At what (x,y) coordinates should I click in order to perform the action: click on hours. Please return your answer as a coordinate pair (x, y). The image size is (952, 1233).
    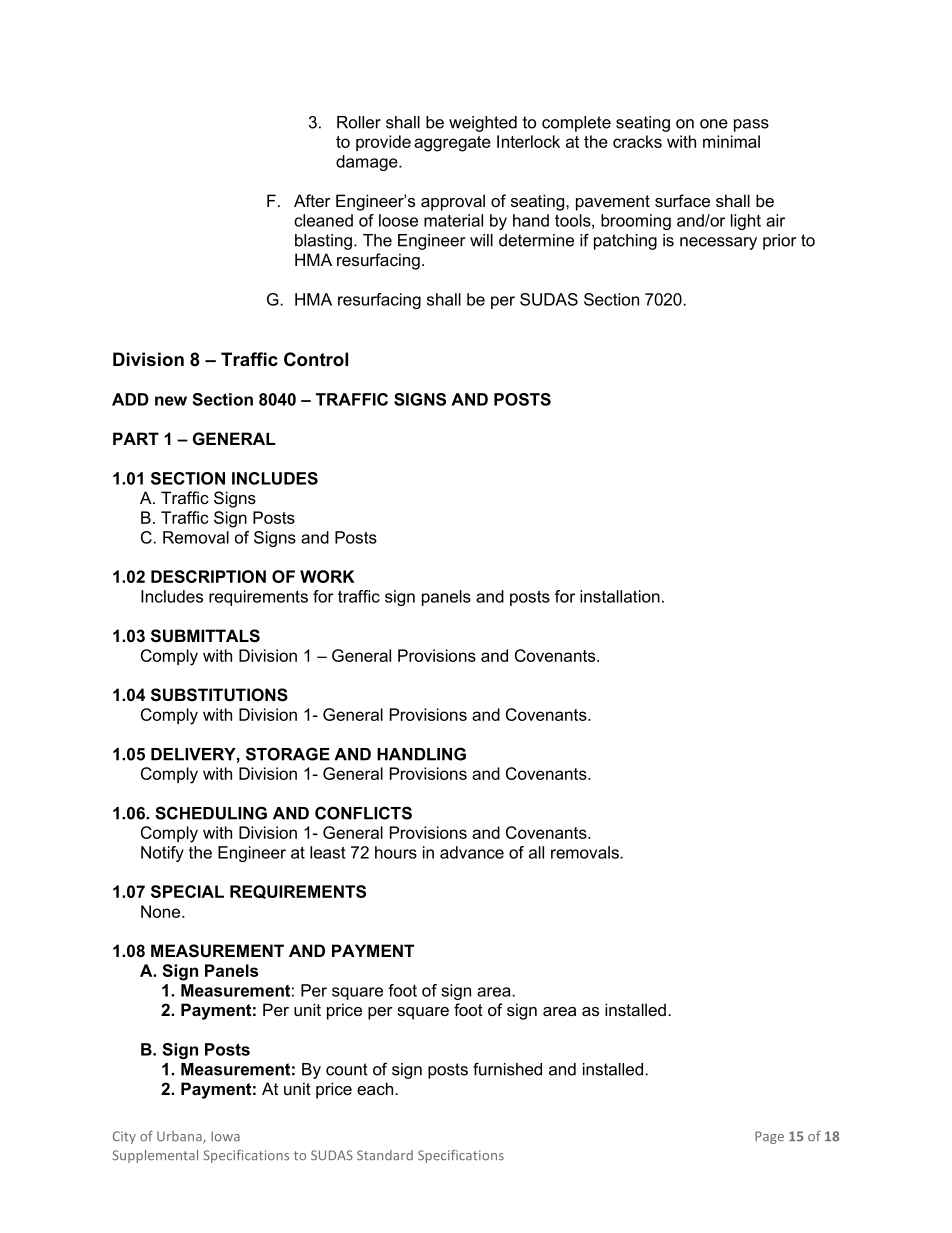
    Looking at the image, I should click on (396, 852).
